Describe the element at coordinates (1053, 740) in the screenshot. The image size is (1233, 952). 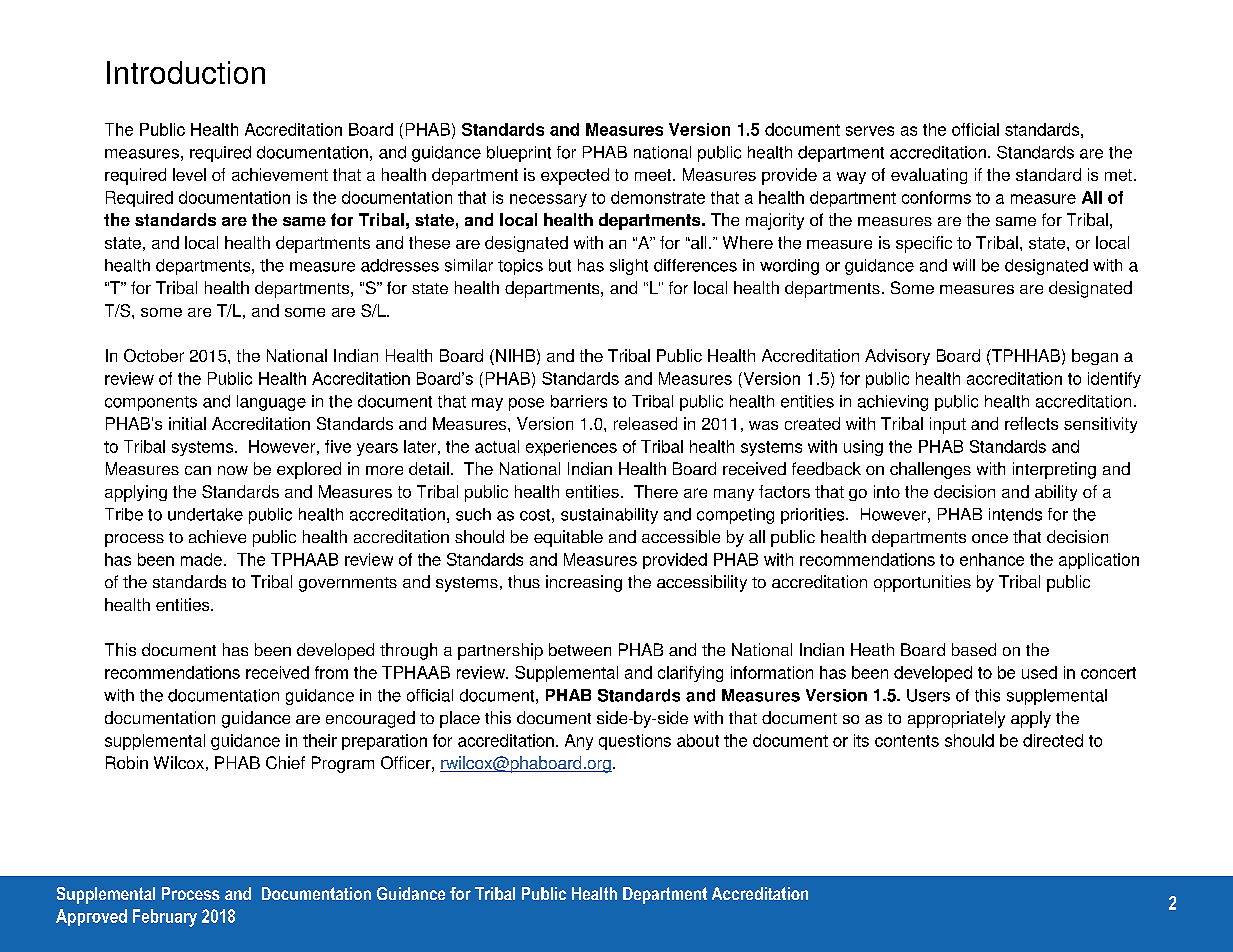
I see `directed` at that location.
